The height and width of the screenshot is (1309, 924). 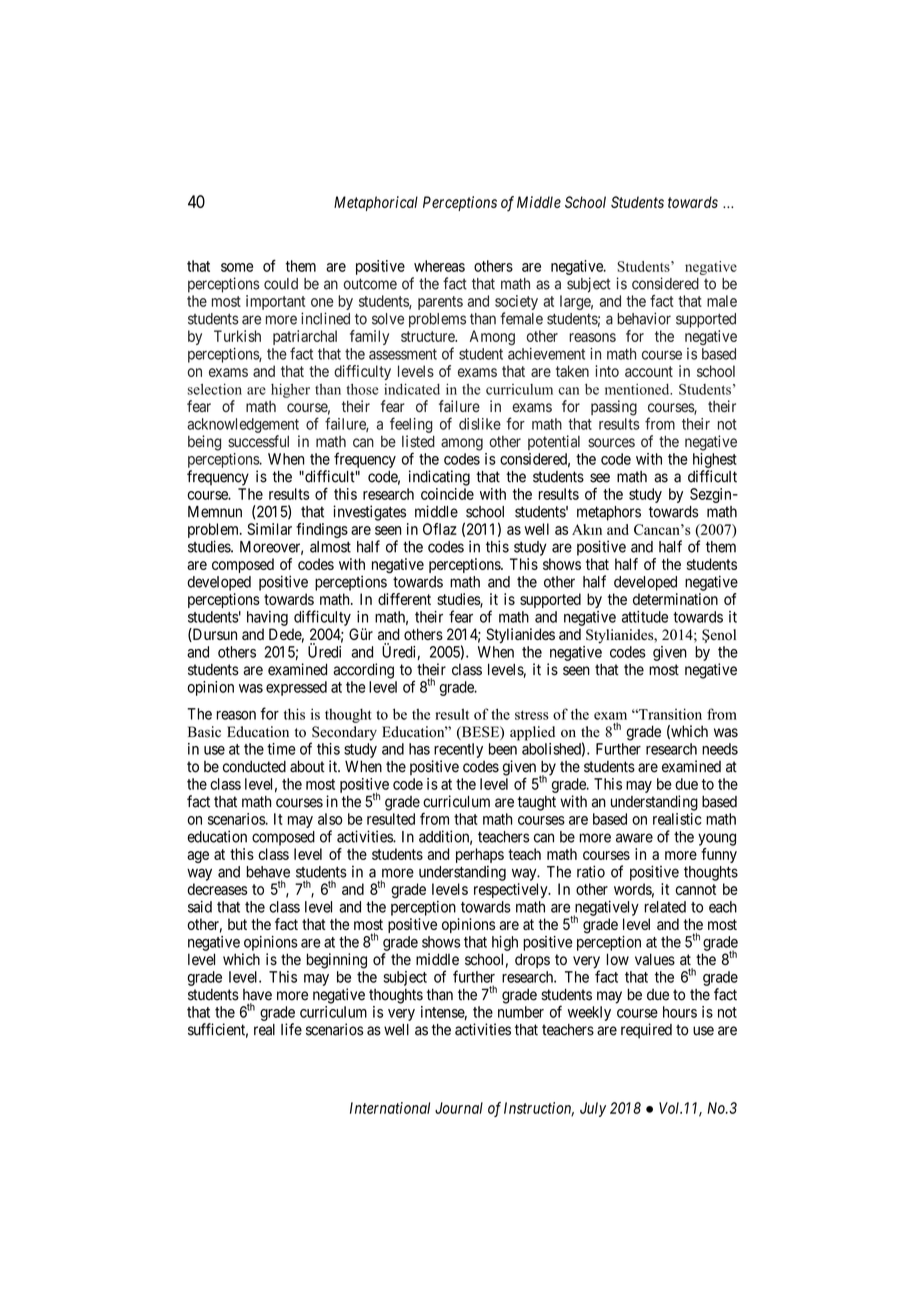 What do you see at coordinates (267, 618) in the screenshot?
I see `having` at bounding box center [267, 618].
